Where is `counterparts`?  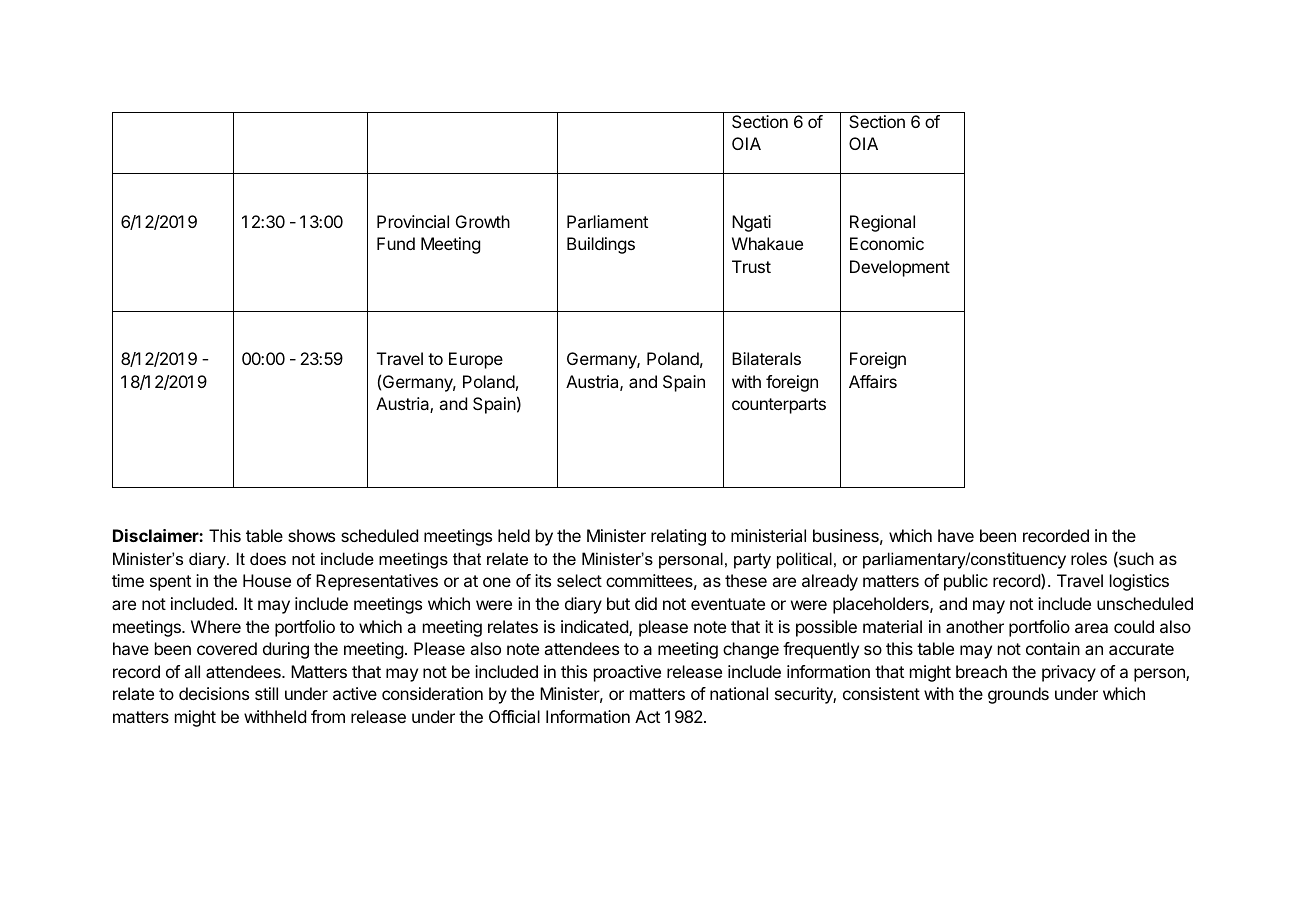 counterparts is located at coordinates (779, 406).
